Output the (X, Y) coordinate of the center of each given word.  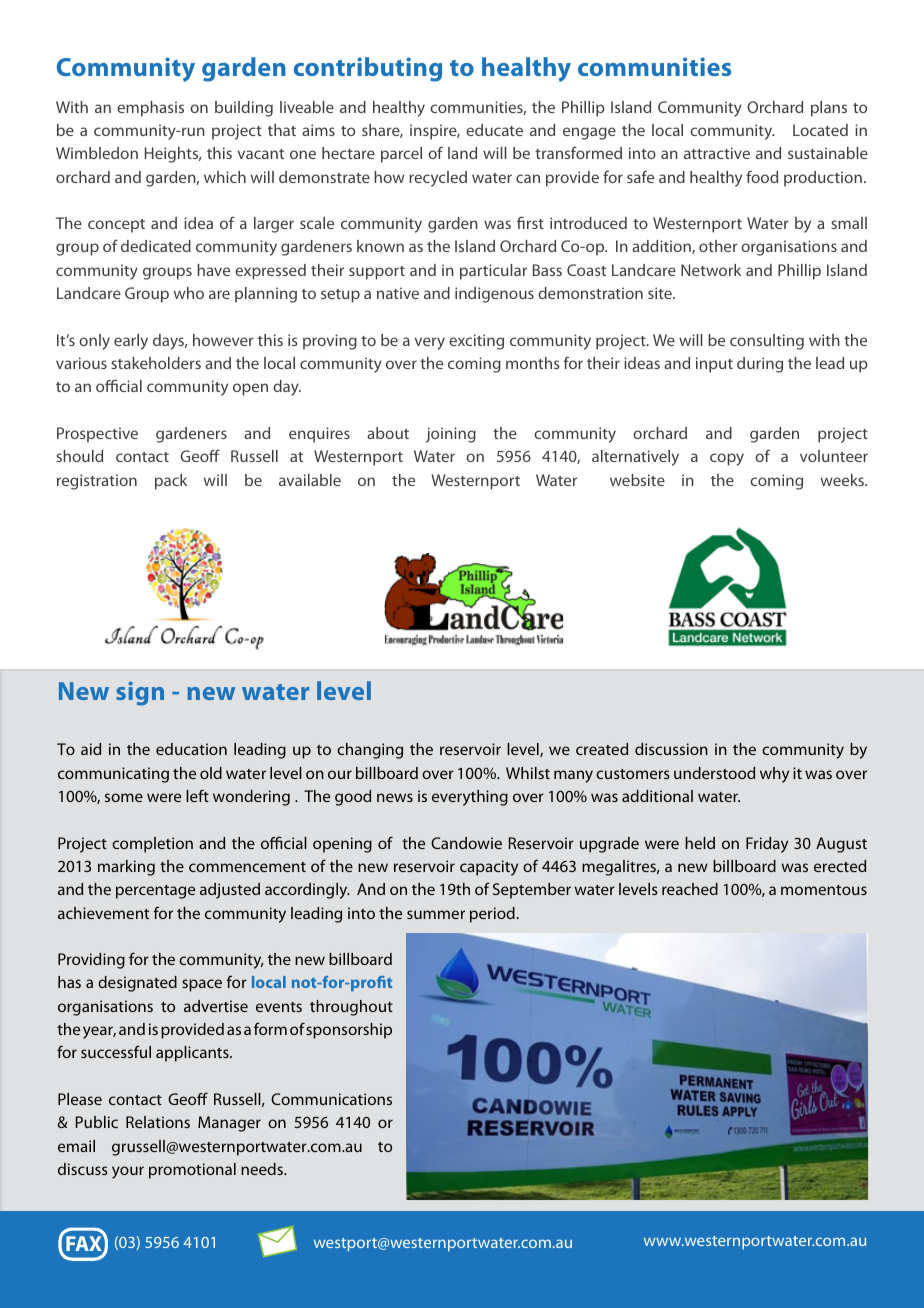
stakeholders (156, 363)
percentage (155, 892)
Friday (767, 845)
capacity (489, 868)
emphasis (150, 109)
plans (829, 109)
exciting (476, 342)
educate (494, 130)
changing (370, 751)
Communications (331, 1099)
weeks (843, 480)
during (760, 365)
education (191, 749)
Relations (158, 1122)
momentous (824, 890)
